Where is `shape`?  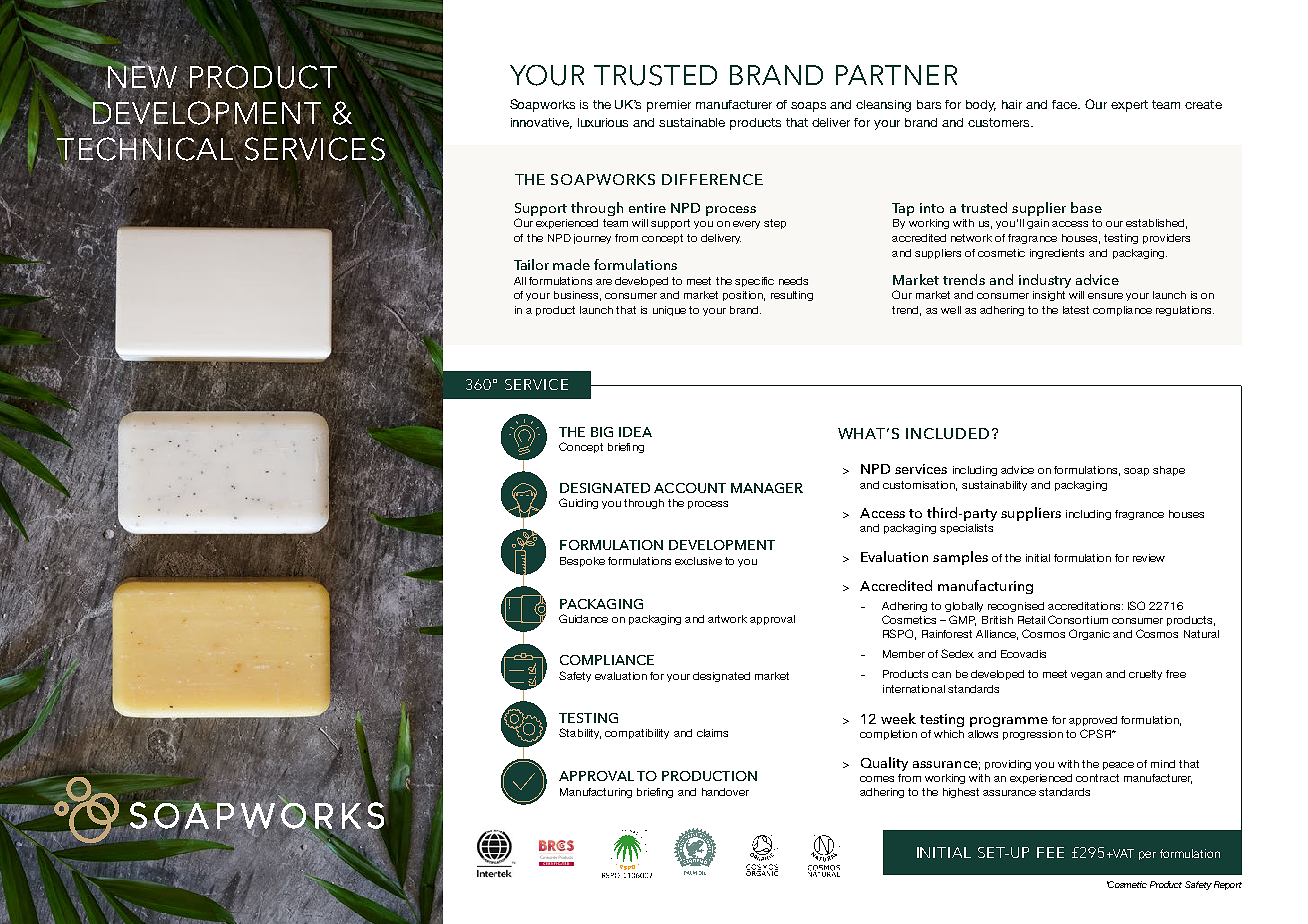 shape is located at coordinates (1169, 471).
